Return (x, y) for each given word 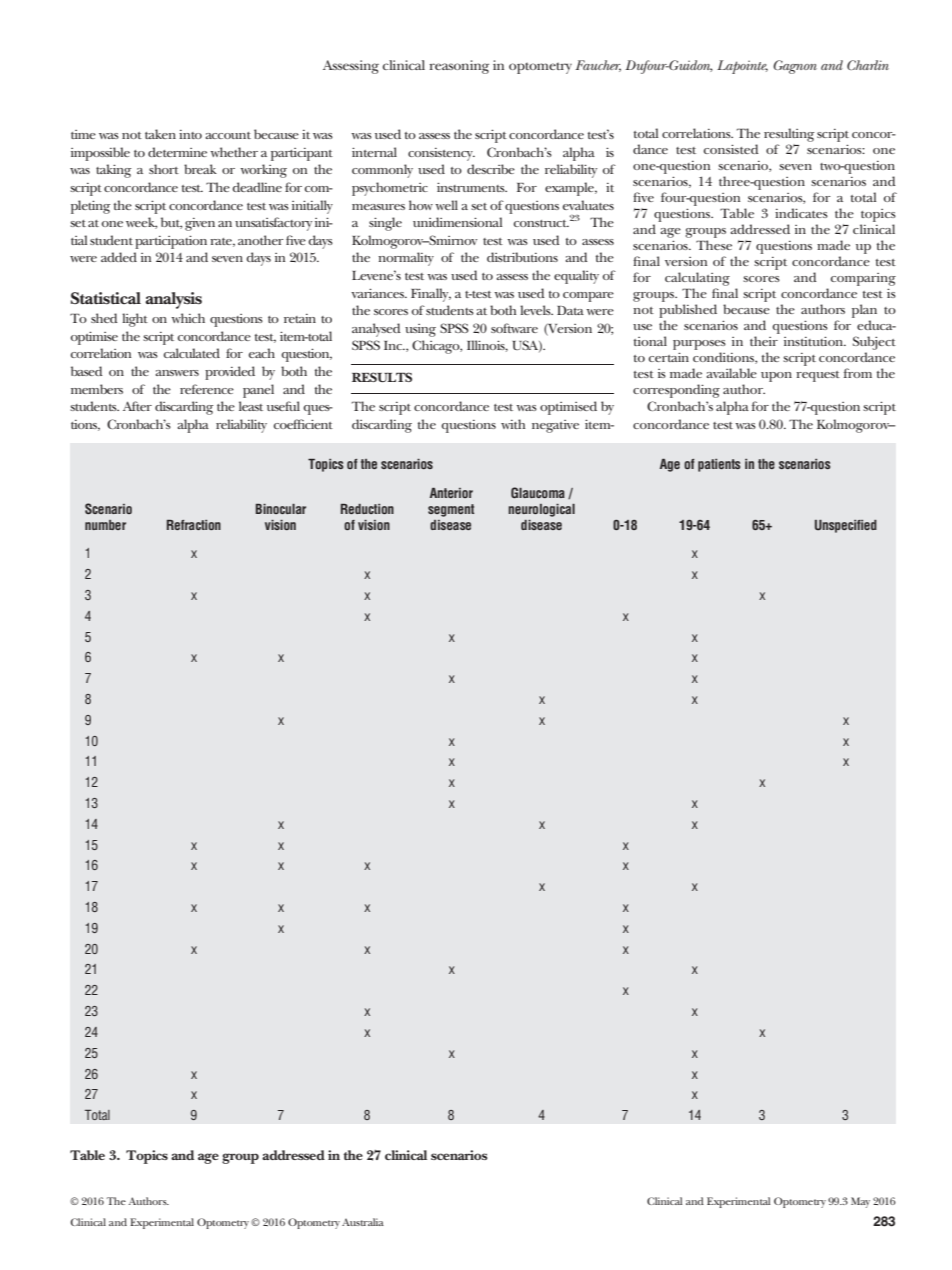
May (860, 1202)
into (190, 134)
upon (776, 377)
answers (177, 373)
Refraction (194, 525)
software (514, 328)
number (105, 525)
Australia (363, 1222)
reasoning (459, 67)
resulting (789, 135)
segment (451, 510)
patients (719, 465)
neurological (541, 510)
